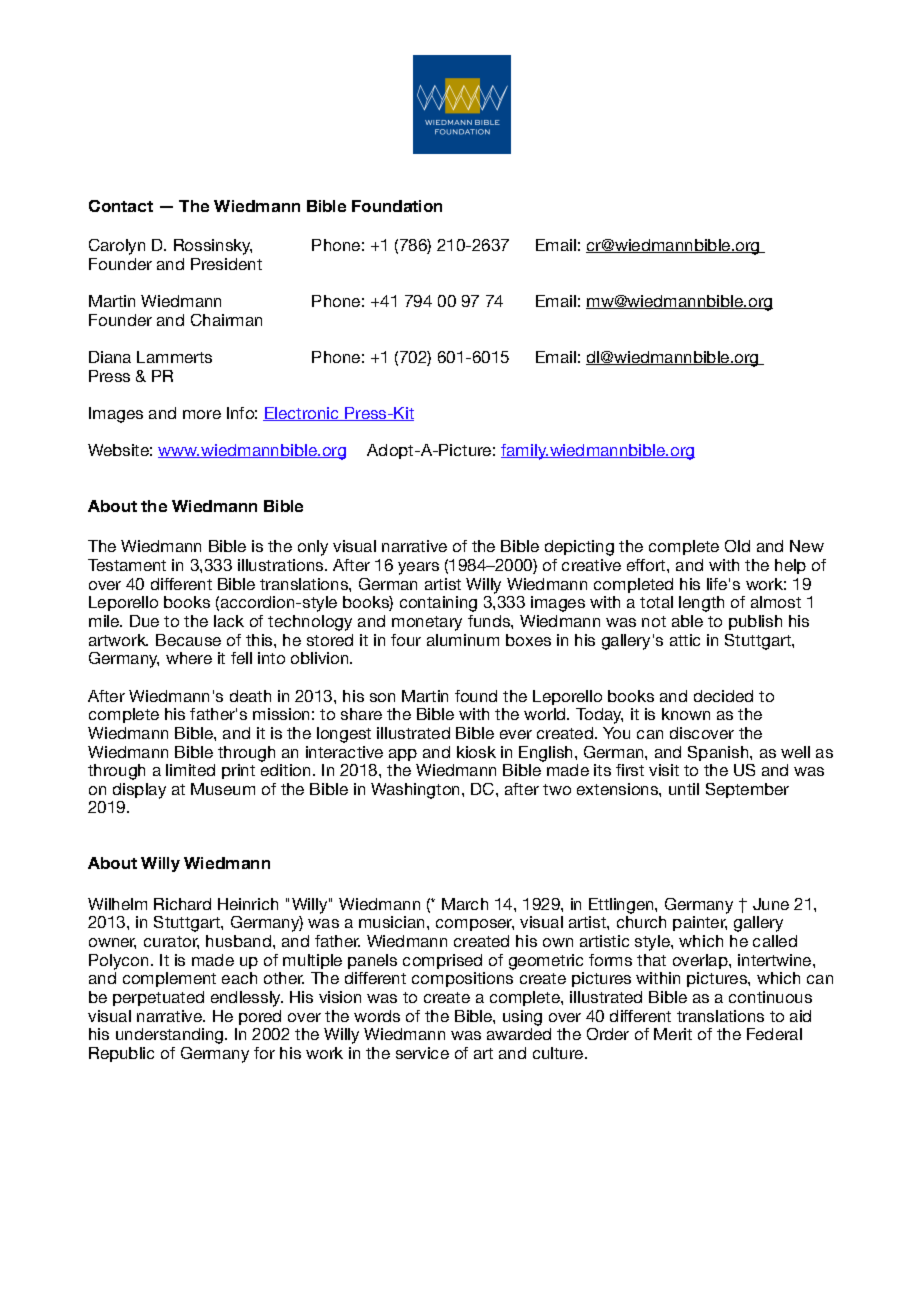 The image size is (924, 1308). Describe the element at coordinates (790, 566) in the screenshot. I see `help` at that location.
